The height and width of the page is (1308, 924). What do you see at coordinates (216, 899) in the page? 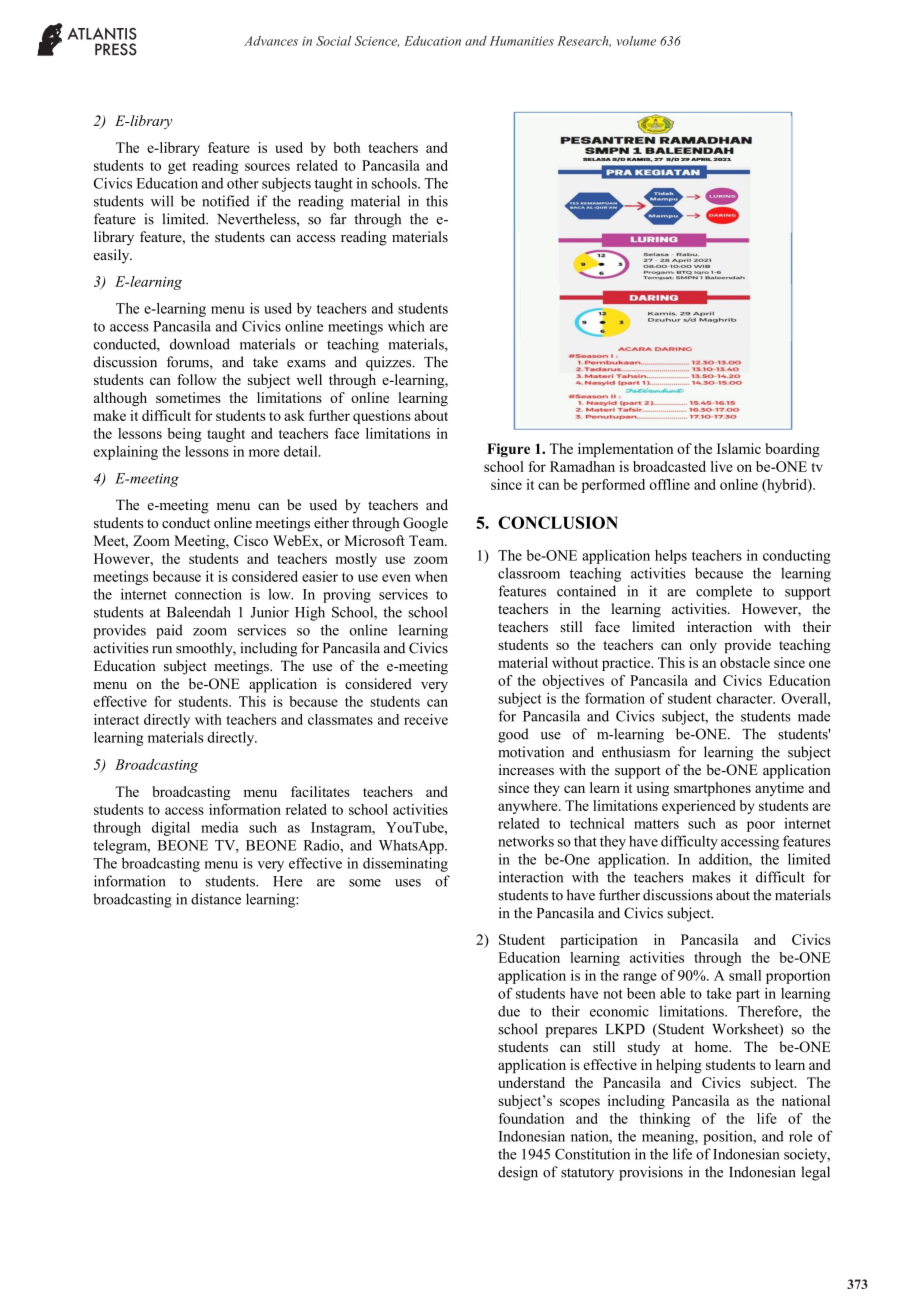
I see `distance` at bounding box center [216, 899].
